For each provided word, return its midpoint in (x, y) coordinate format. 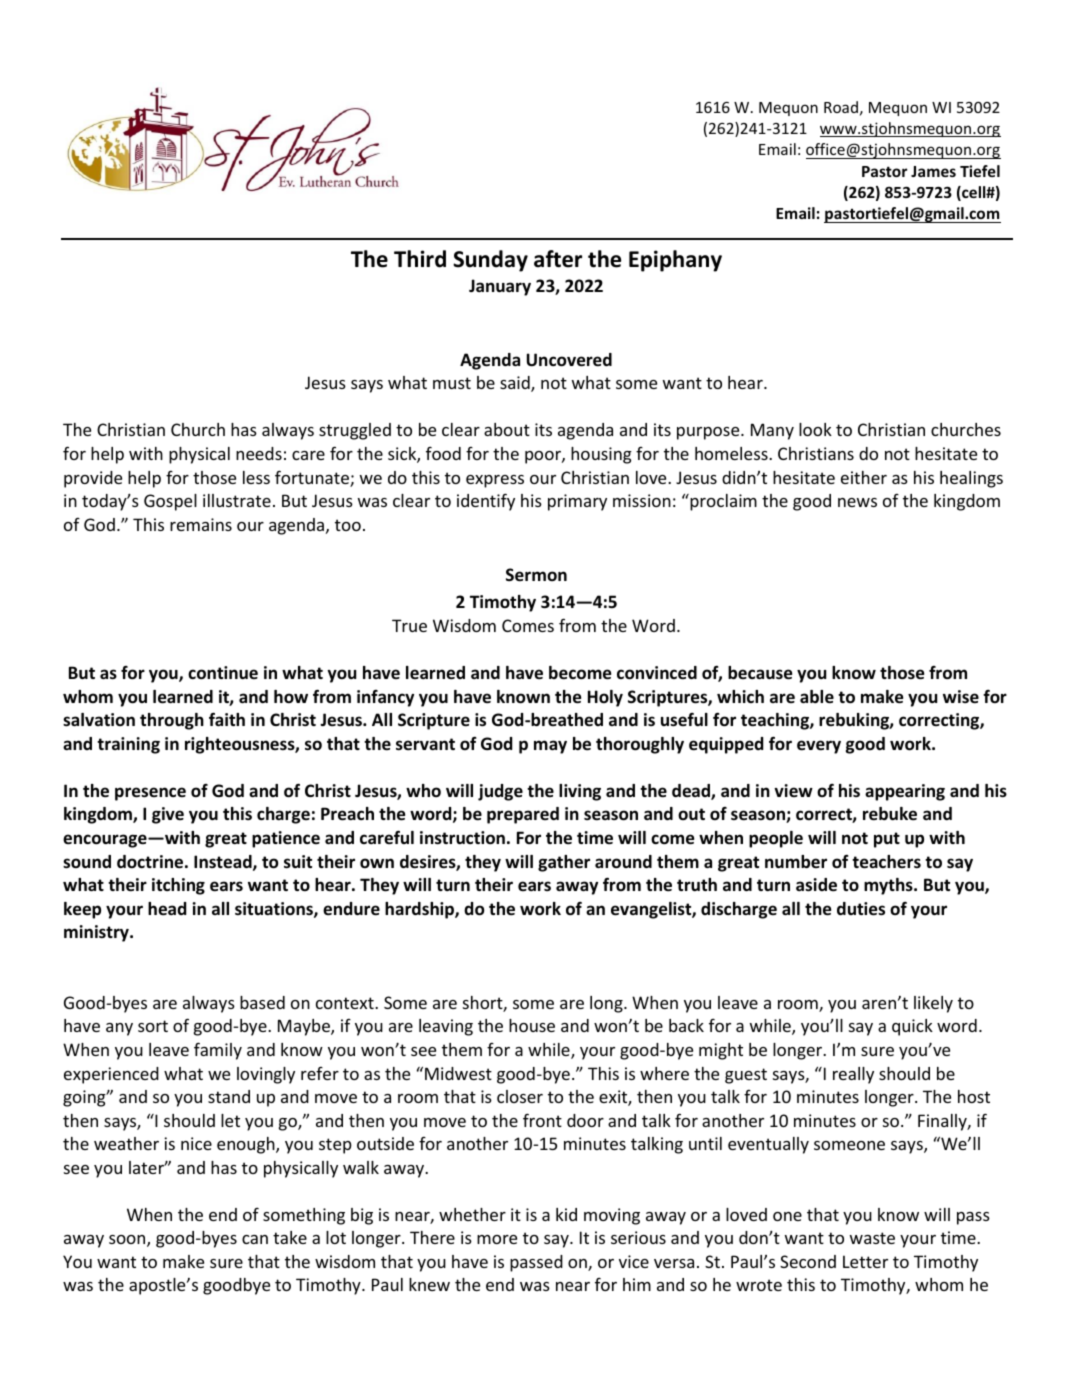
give (168, 815)
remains (201, 524)
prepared (523, 815)
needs (259, 453)
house (532, 1025)
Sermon (536, 575)
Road (841, 107)
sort (153, 1026)
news (857, 502)
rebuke (890, 814)
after (558, 259)
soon (128, 1241)
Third (420, 259)
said (516, 384)
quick (912, 1027)
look (815, 429)
